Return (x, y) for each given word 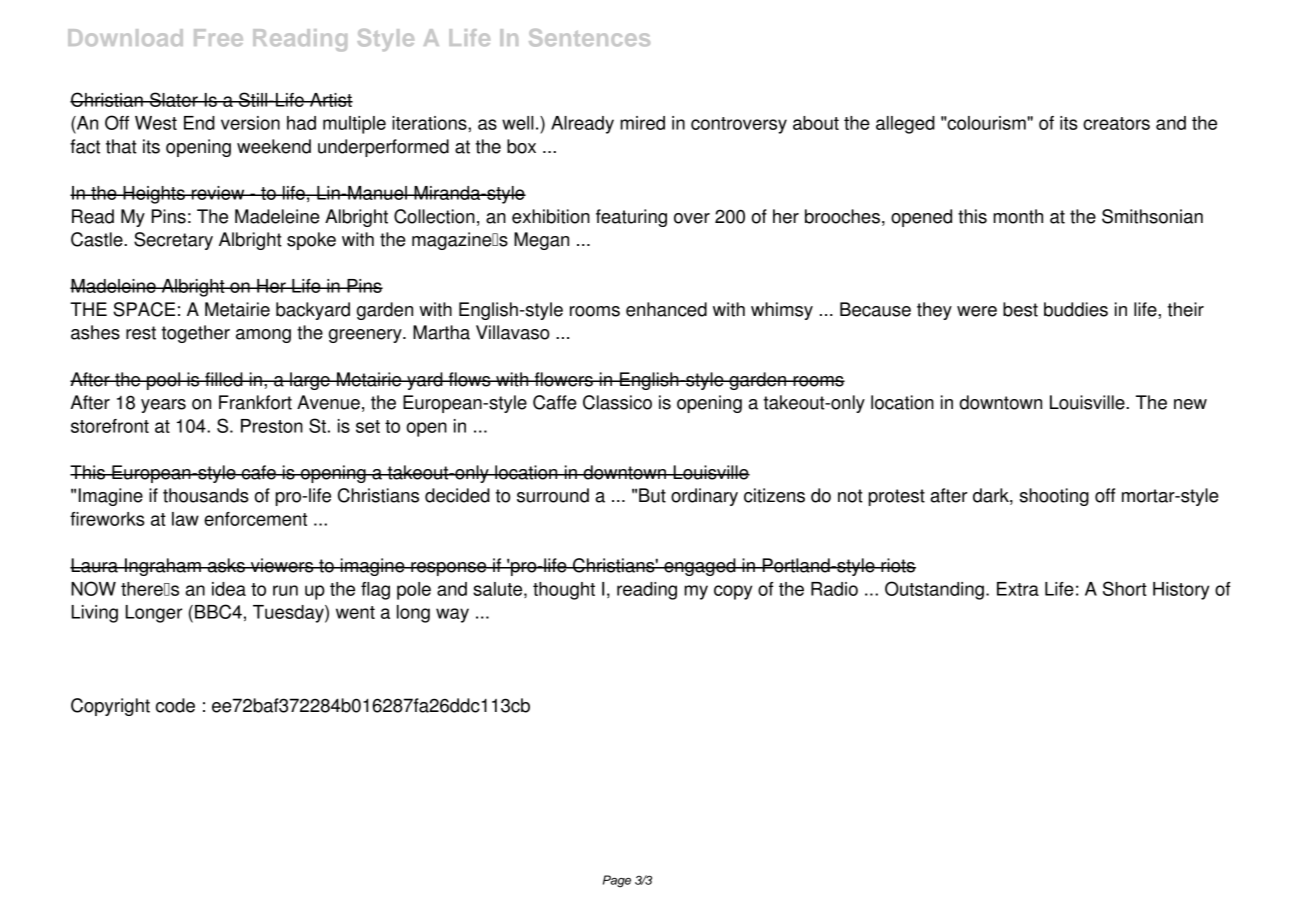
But (652, 495)
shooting (1054, 497)
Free (218, 37)
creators (1116, 123)
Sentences (589, 38)
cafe (259, 472)
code (175, 705)
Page (617, 881)
